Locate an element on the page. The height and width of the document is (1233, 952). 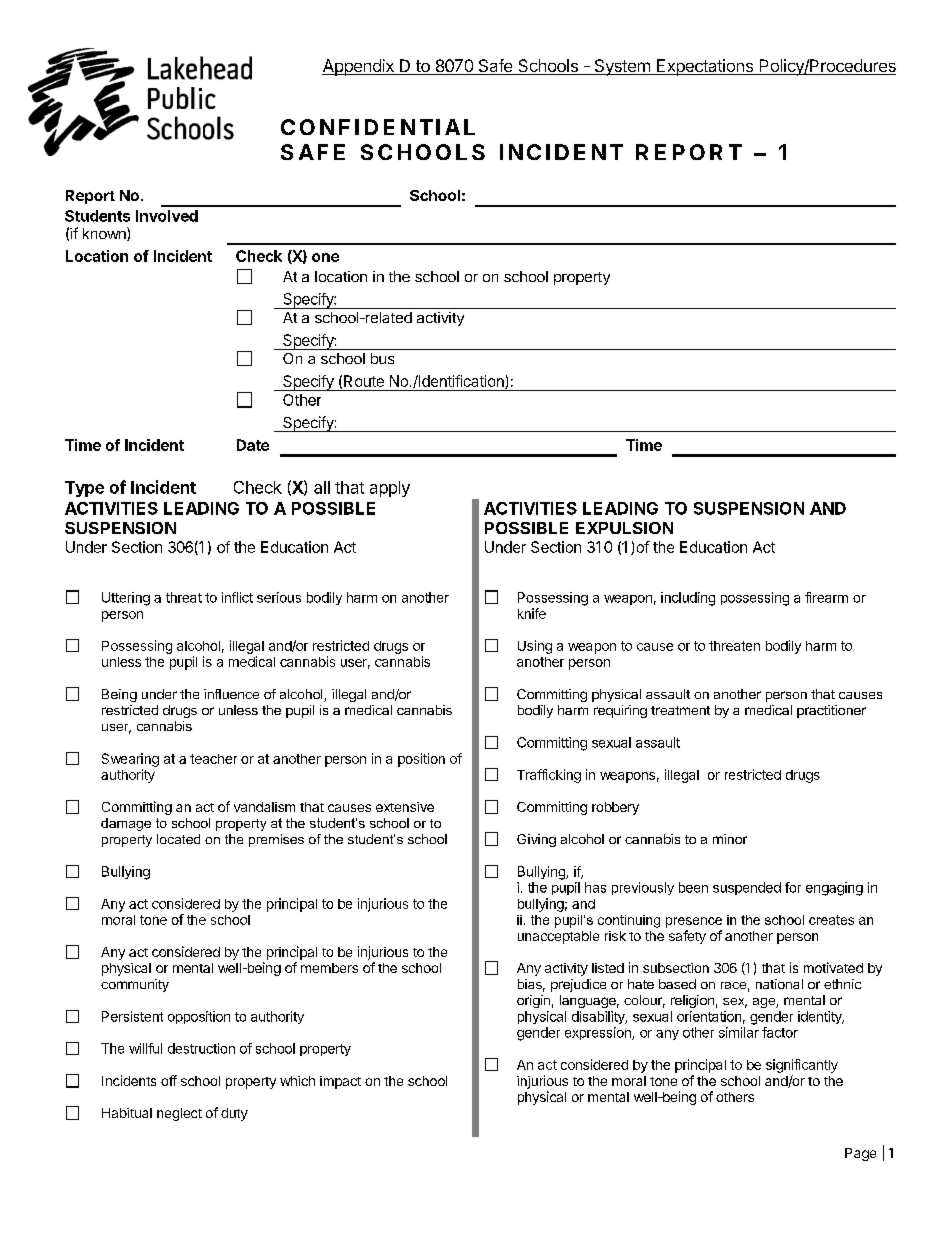
EXPULSION is located at coordinates (624, 528).
